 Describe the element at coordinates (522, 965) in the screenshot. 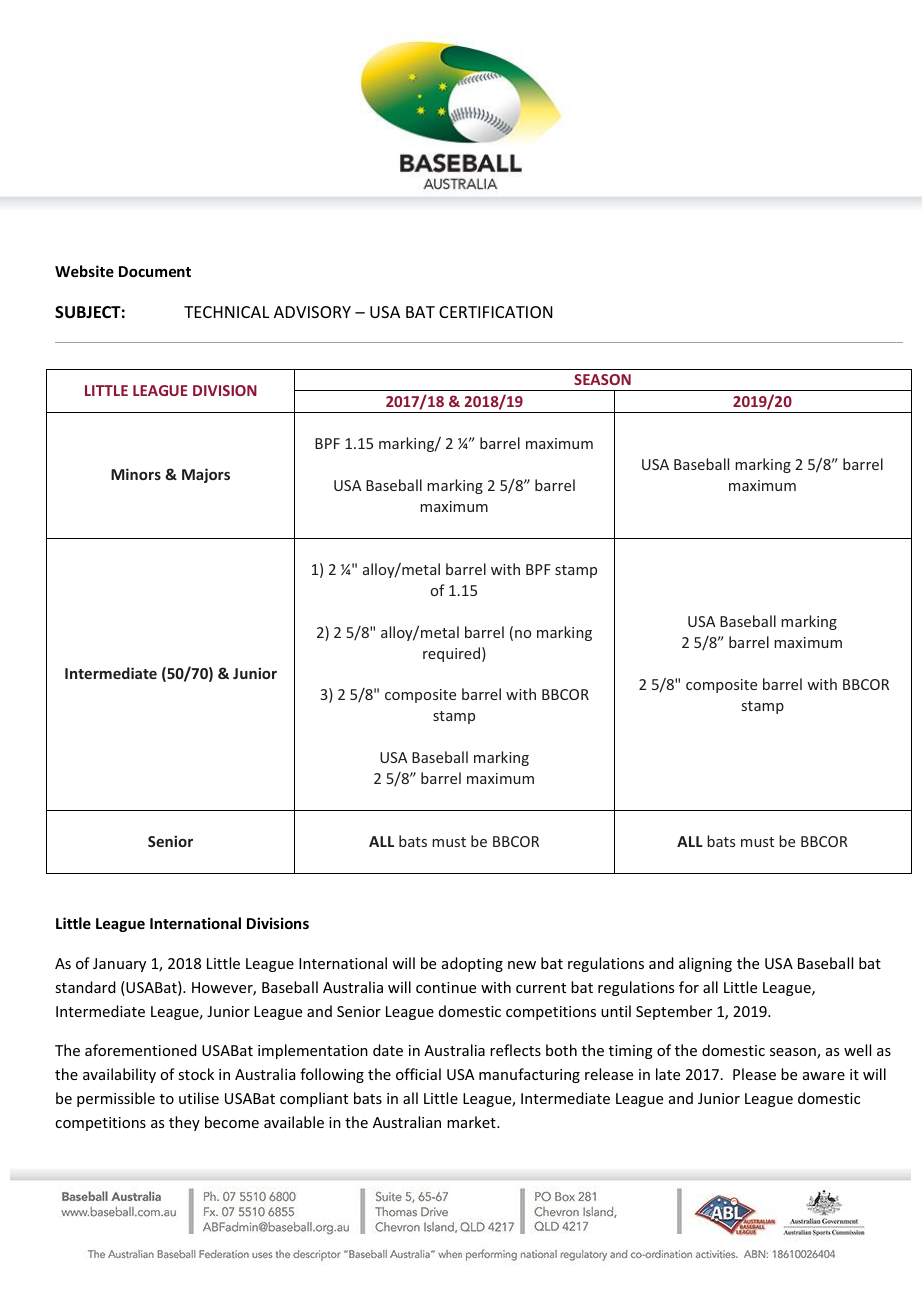

I see `new` at that location.
